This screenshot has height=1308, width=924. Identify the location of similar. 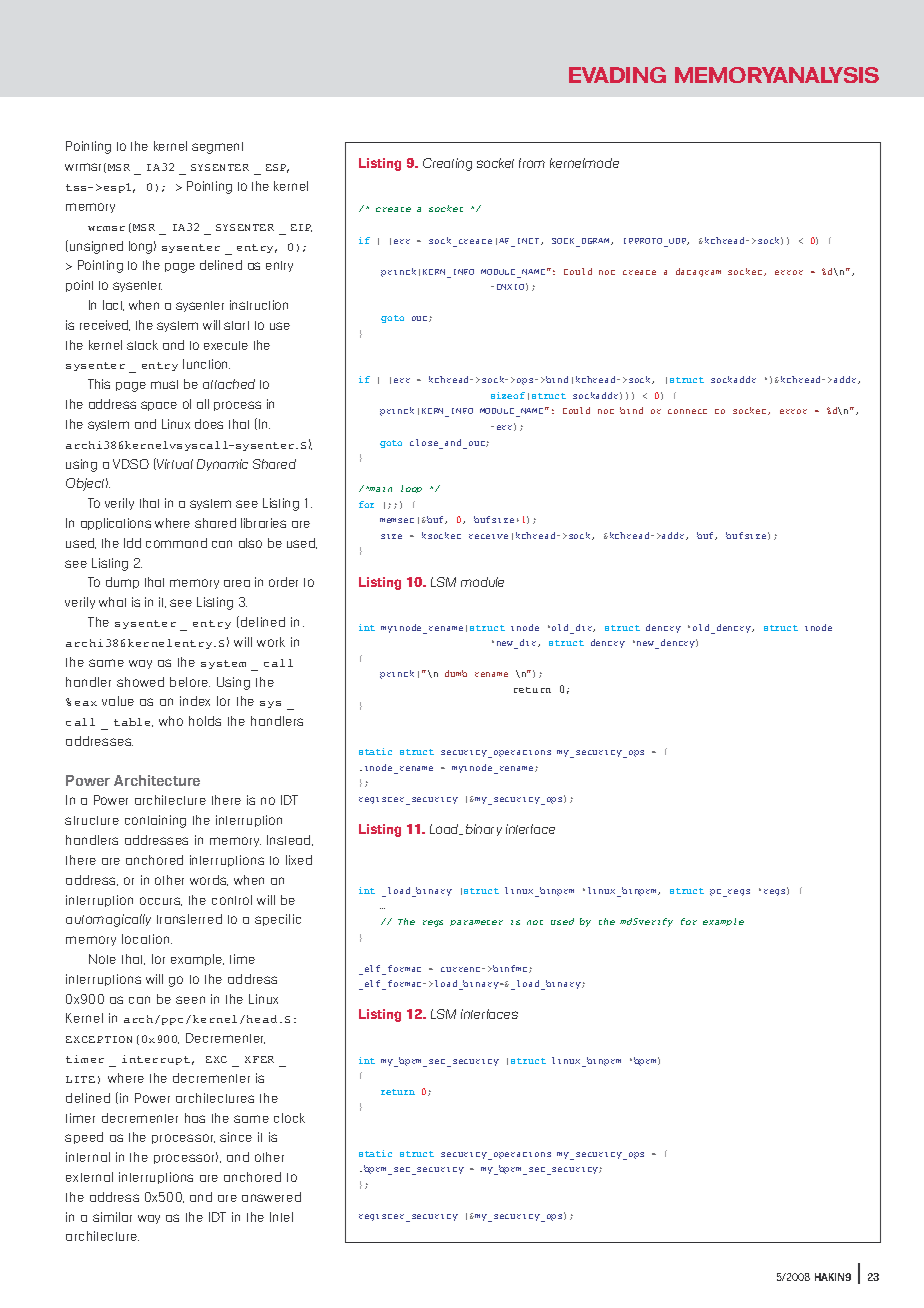
(112, 1217).
